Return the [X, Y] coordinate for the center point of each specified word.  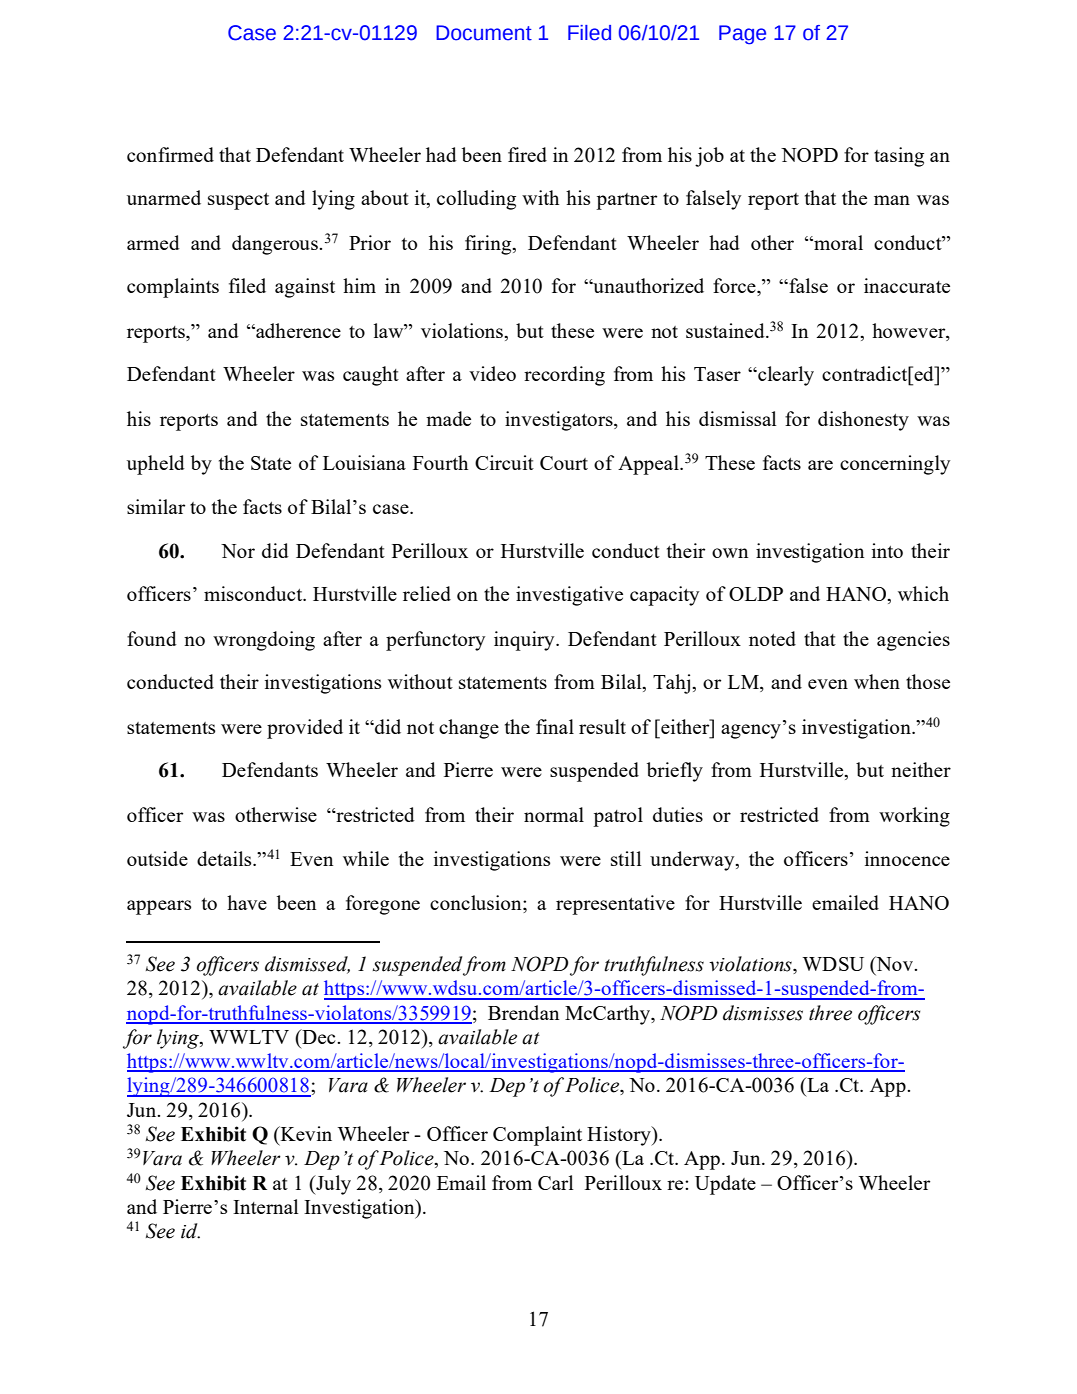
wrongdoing [264, 641]
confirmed [170, 154]
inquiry [525, 641]
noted [772, 638]
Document [484, 33]
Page [742, 35]
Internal [265, 1206]
